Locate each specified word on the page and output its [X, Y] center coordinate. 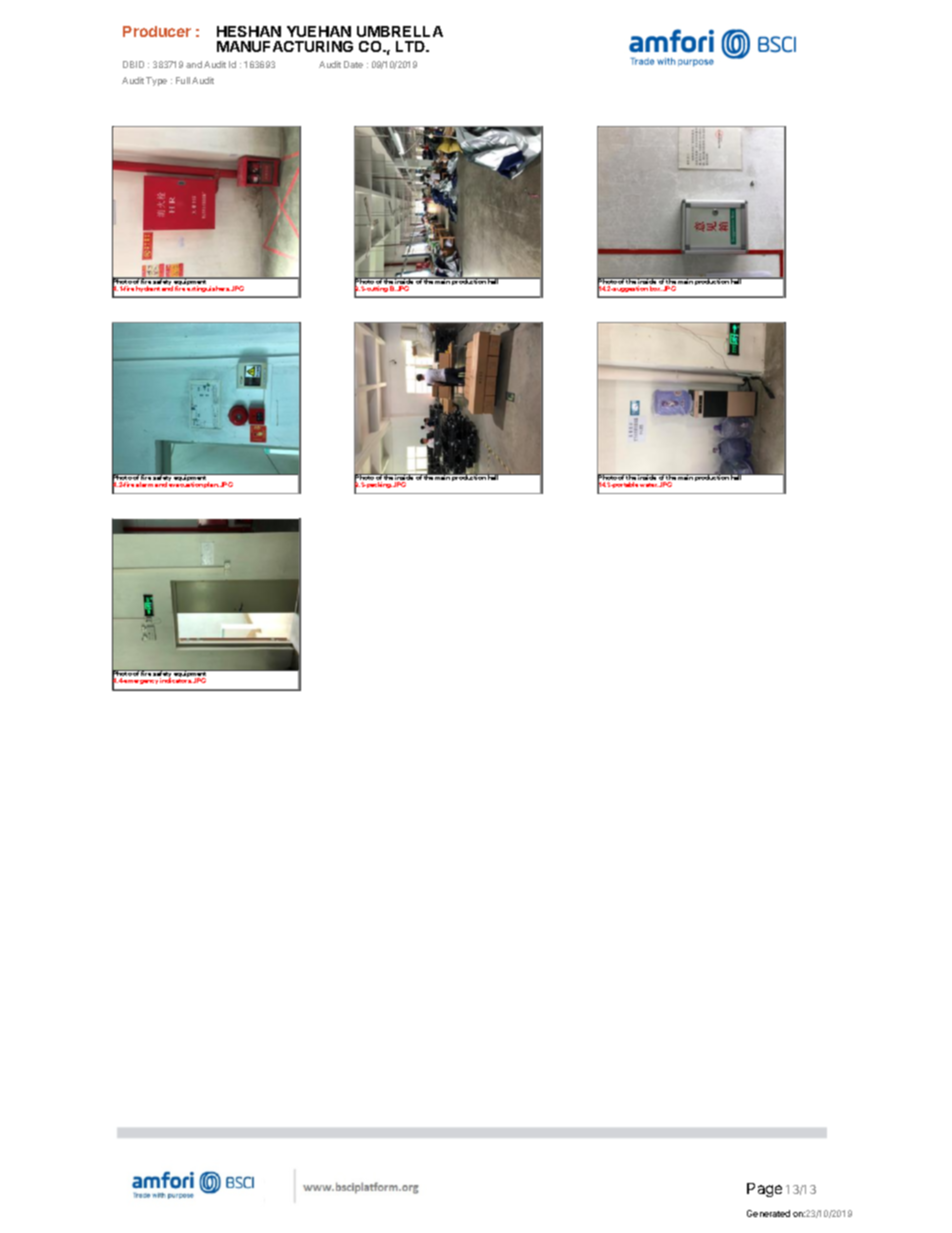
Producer [157, 31]
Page [764, 1190]
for [210, 1180]
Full [183, 80]
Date [353, 64]
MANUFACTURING [285, 46]
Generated [768, 1213]
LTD [411, 46]
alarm [144, 484]
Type [156, 81]
